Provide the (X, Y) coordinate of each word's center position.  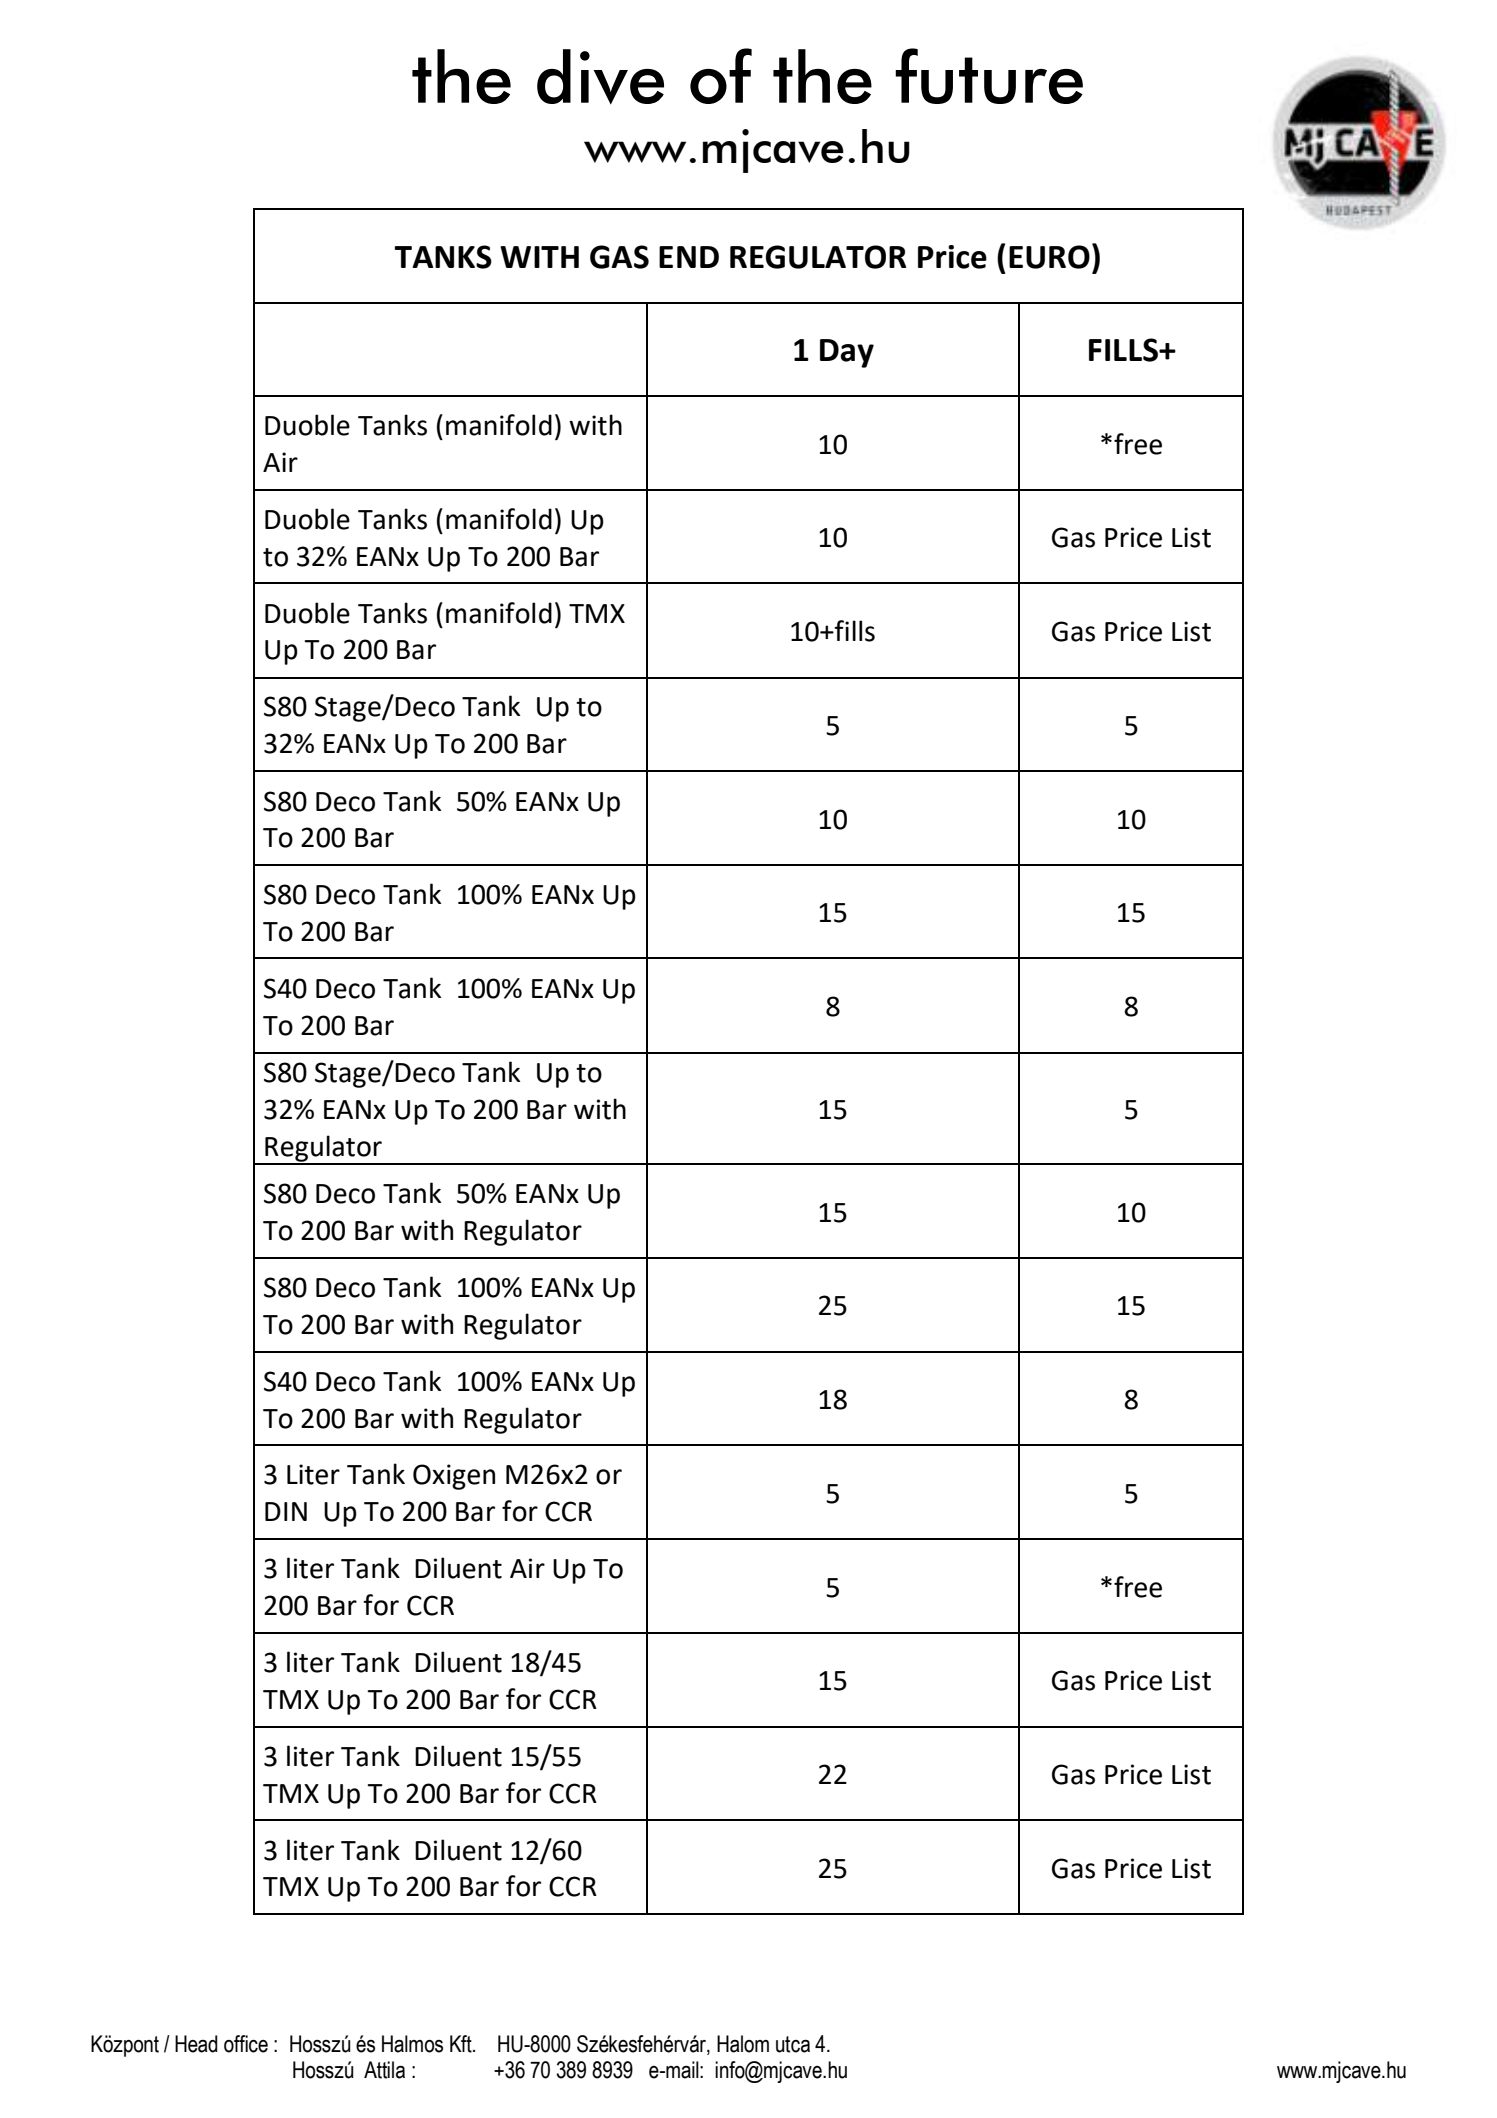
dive (600, 77)
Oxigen (454, 1477)
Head (196, 2044)
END (689, 257)
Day (847, 353)
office (246, 2044)
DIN (286, 1511)
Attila (384, 2070)
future (989, 76)
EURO (1049, 257)
